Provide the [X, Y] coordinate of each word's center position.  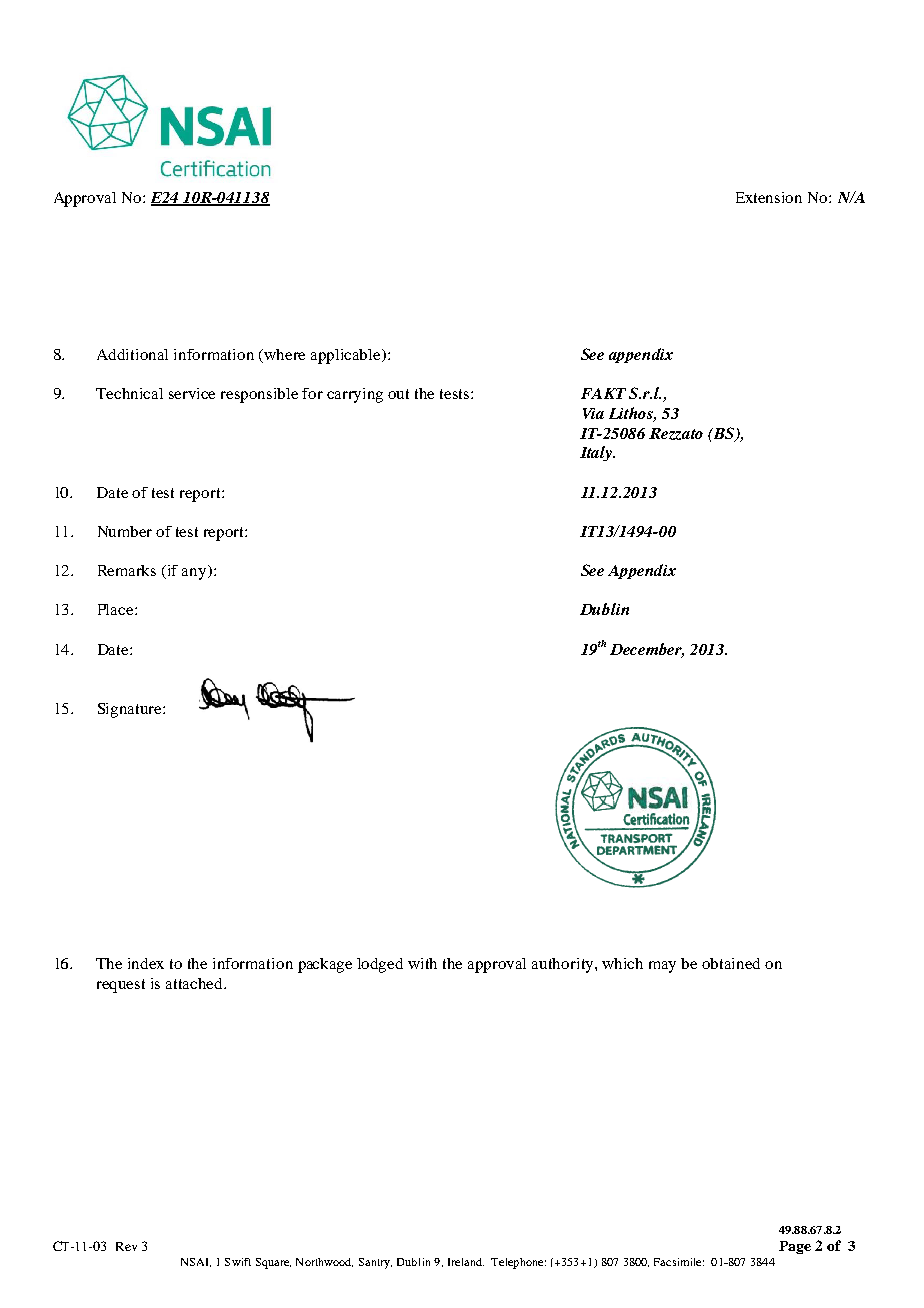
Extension [769, 197]
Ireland [466, 1262]
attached [196, 983]
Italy [597, 453]
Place [117, 609]
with [422, 963]
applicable [347, 356]
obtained [731, 963]
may [662, 967]
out [398, 394]
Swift [238, 1262]
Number [125, 531]
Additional [132, 354]
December [647, 650]
